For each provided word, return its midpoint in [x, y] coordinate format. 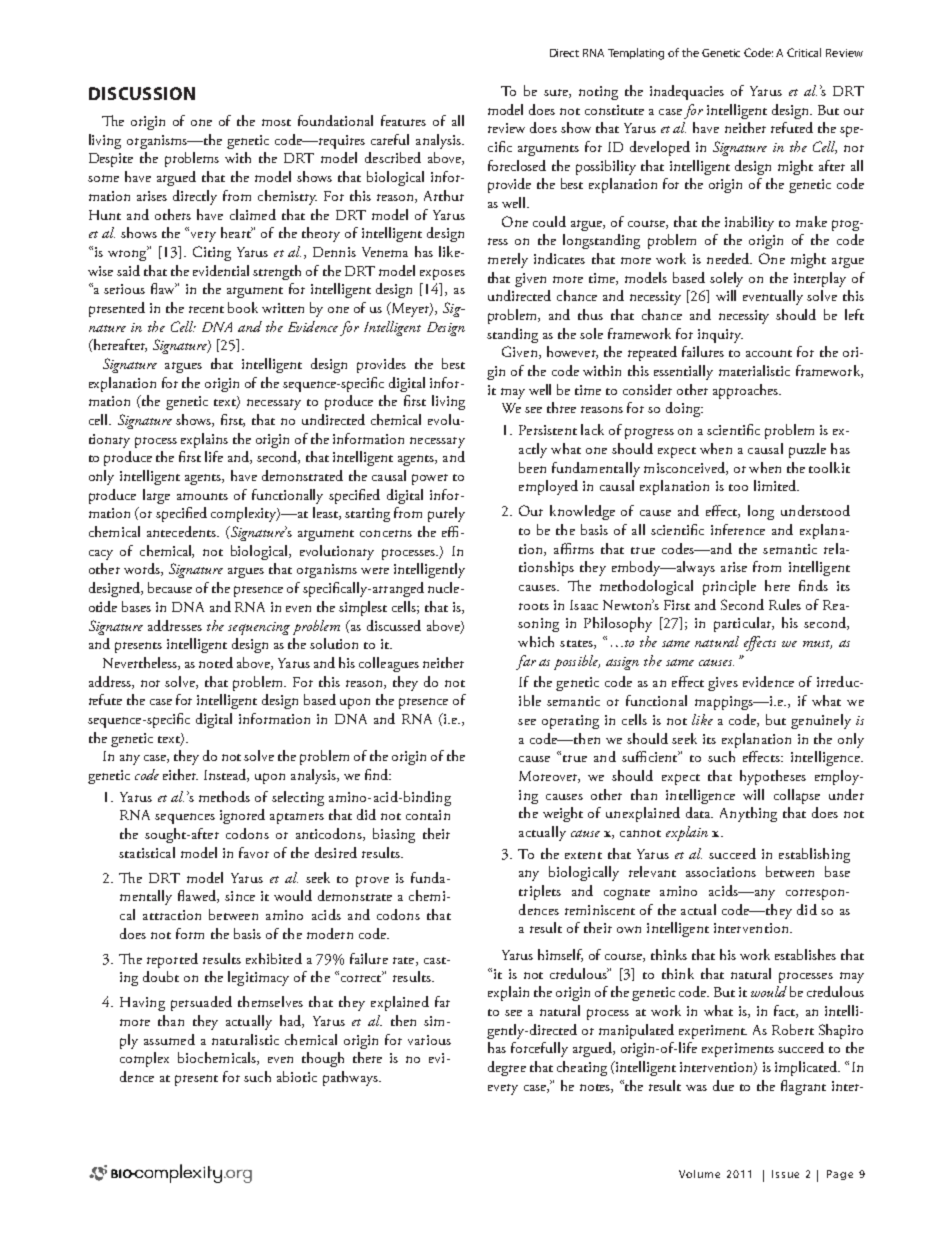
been [532, 467]
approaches [746, 391]
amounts [202, 496]
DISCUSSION [142, 93]
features [403, 120]
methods [224, 796]
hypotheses [773, 777]
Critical [804, 52]
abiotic [297, 1076]
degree [507, 1068]
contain [428, 815]
